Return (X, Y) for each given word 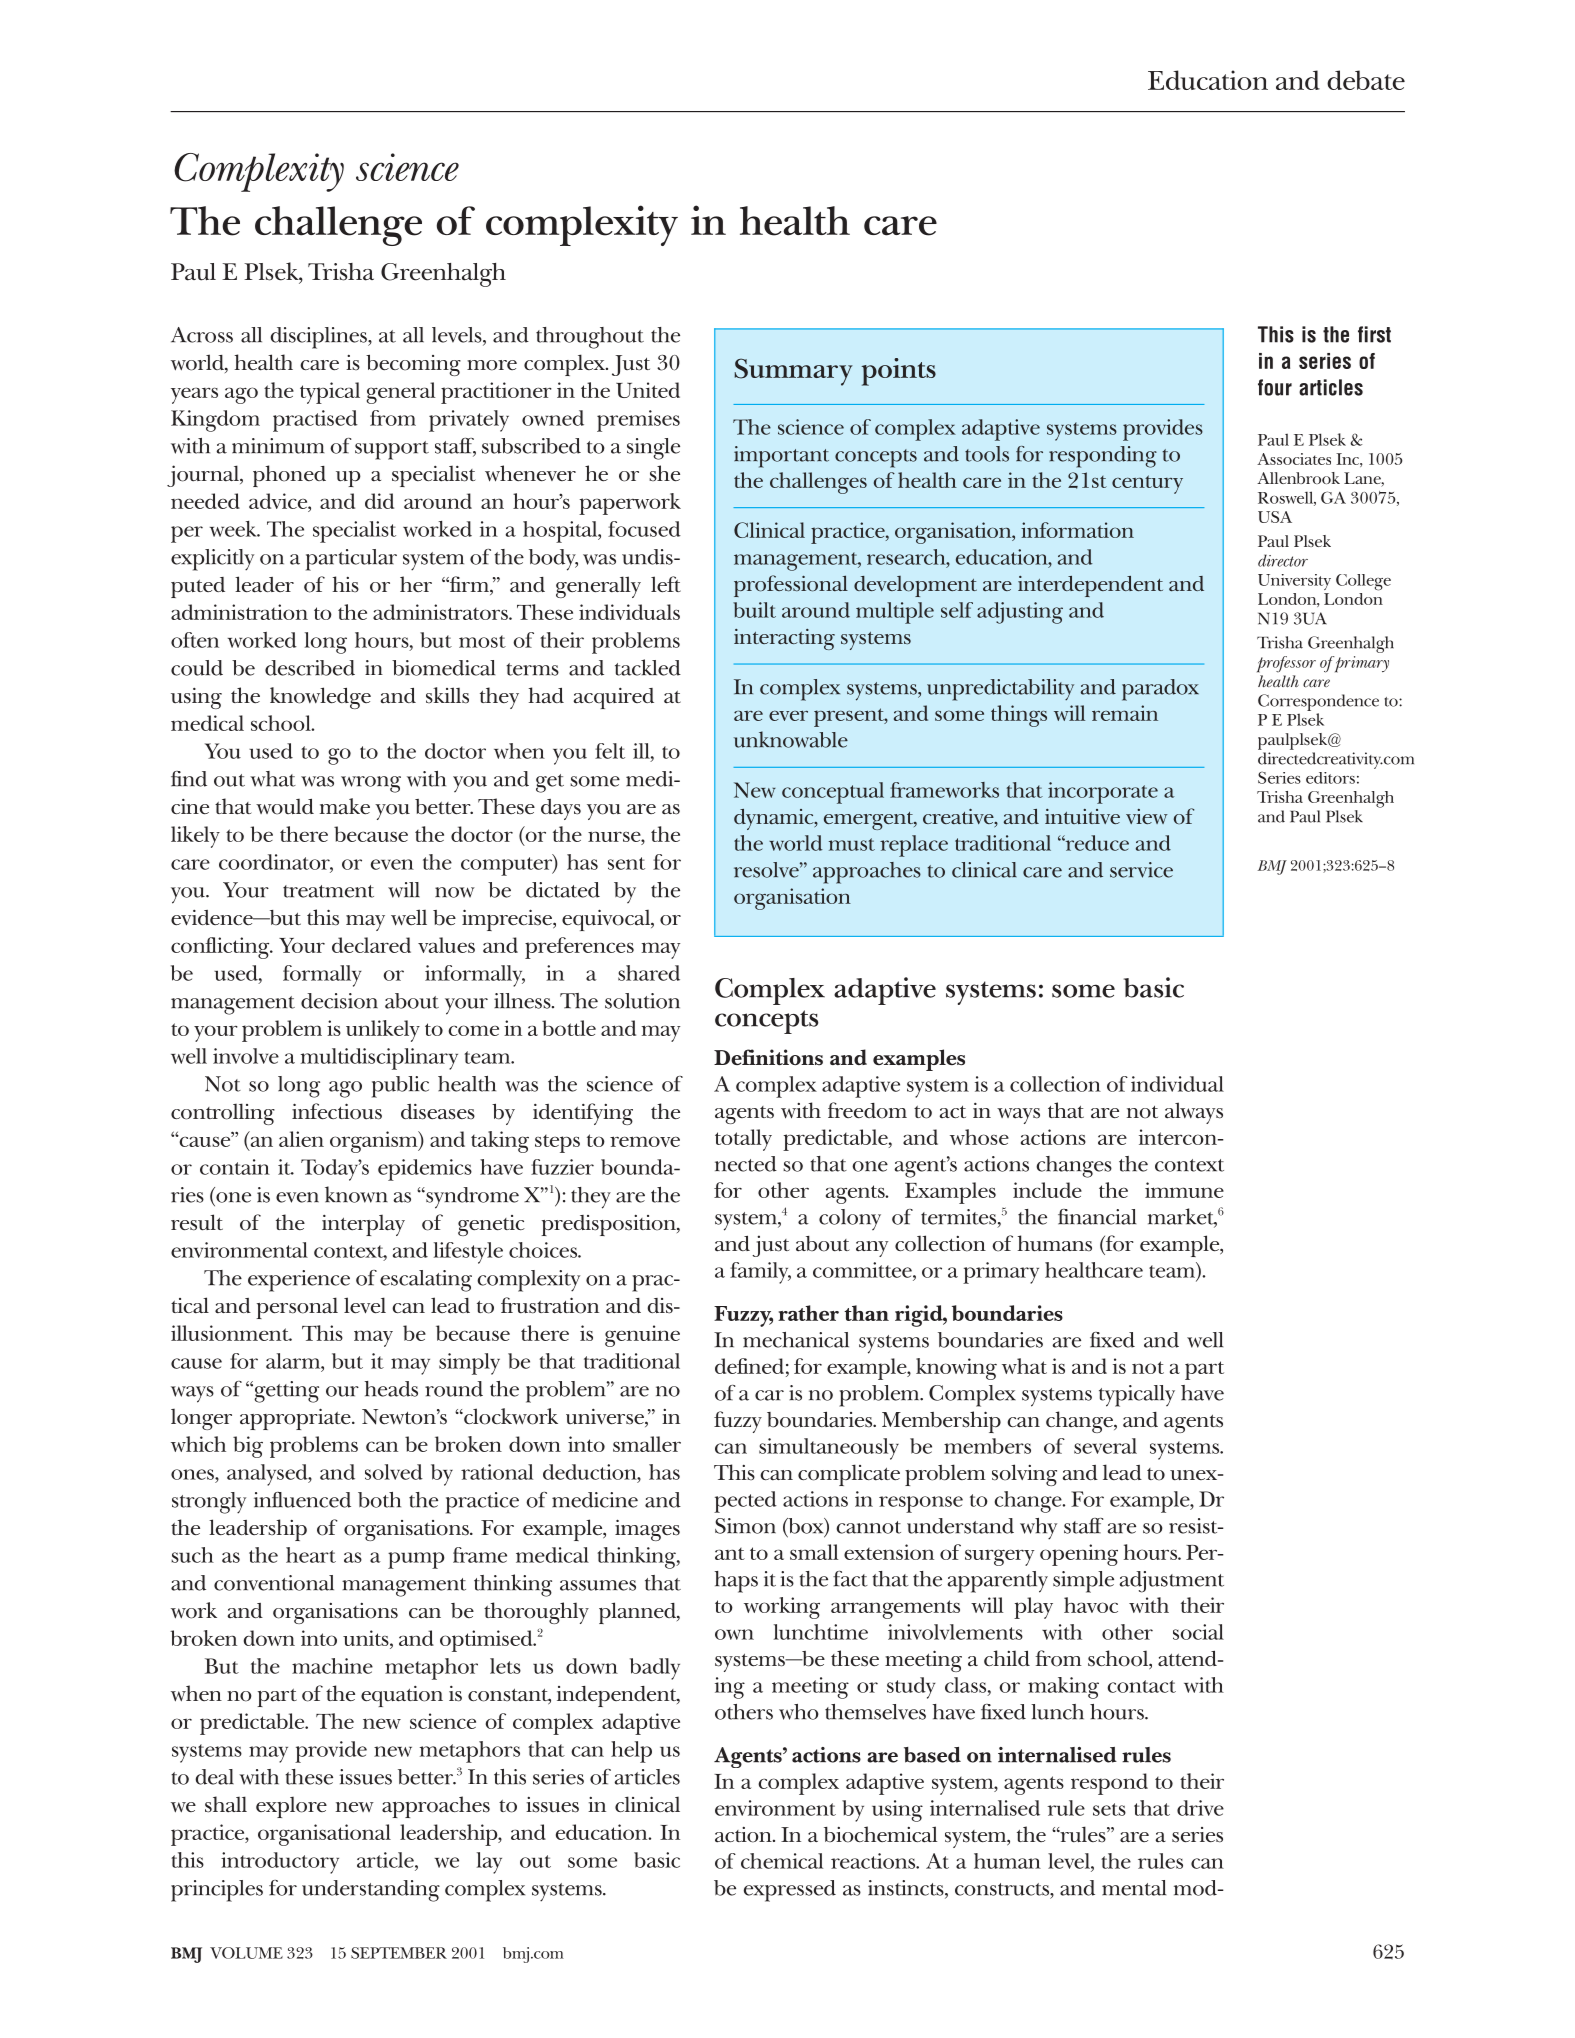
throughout (590, 338)
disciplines (319, 338)
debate (1366, 80)
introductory (280, 1863)
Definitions (768, 1057)
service (1141, 870)
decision (339, 1001)
